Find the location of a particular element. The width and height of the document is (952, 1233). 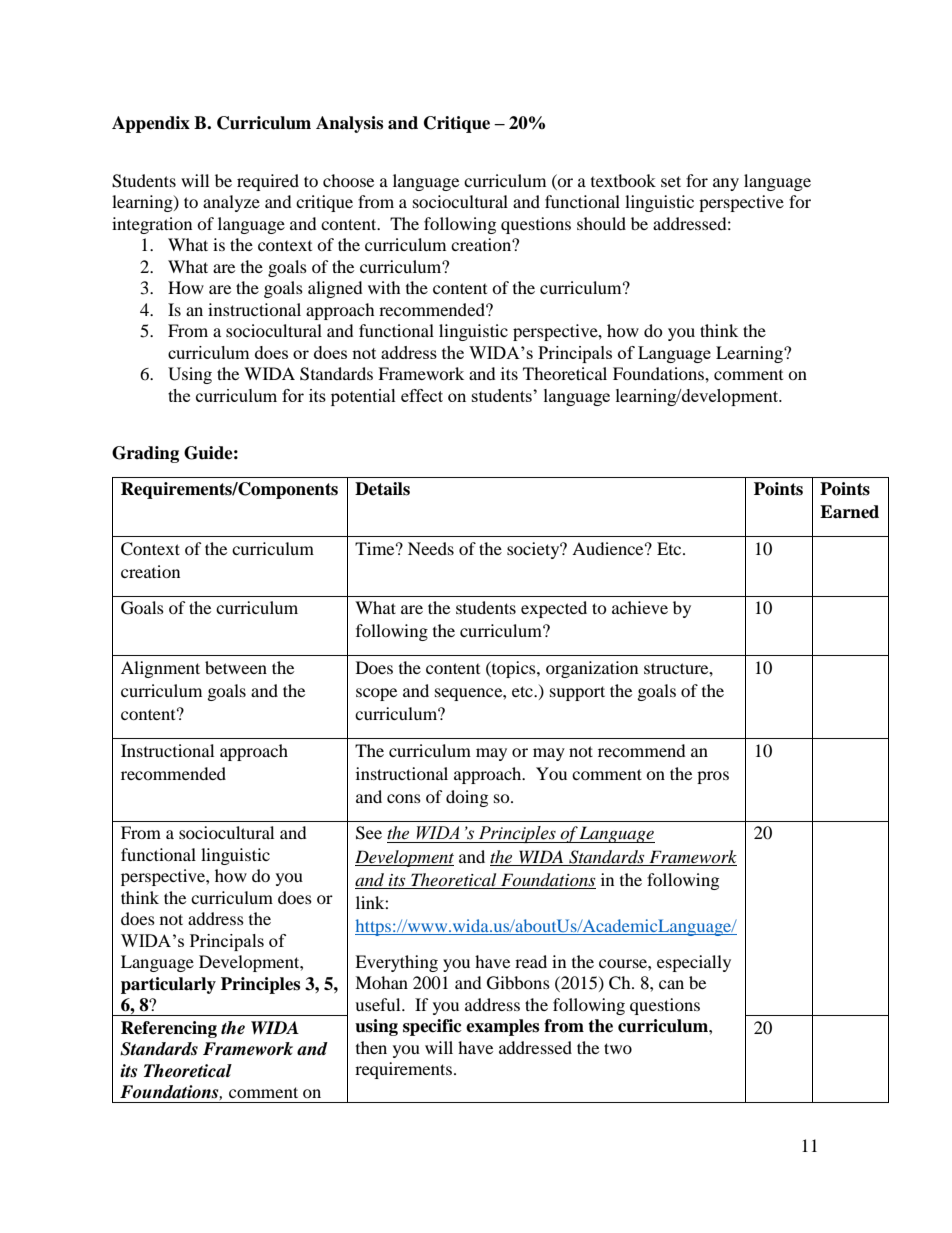

any is located at coordinates (726, 184).
